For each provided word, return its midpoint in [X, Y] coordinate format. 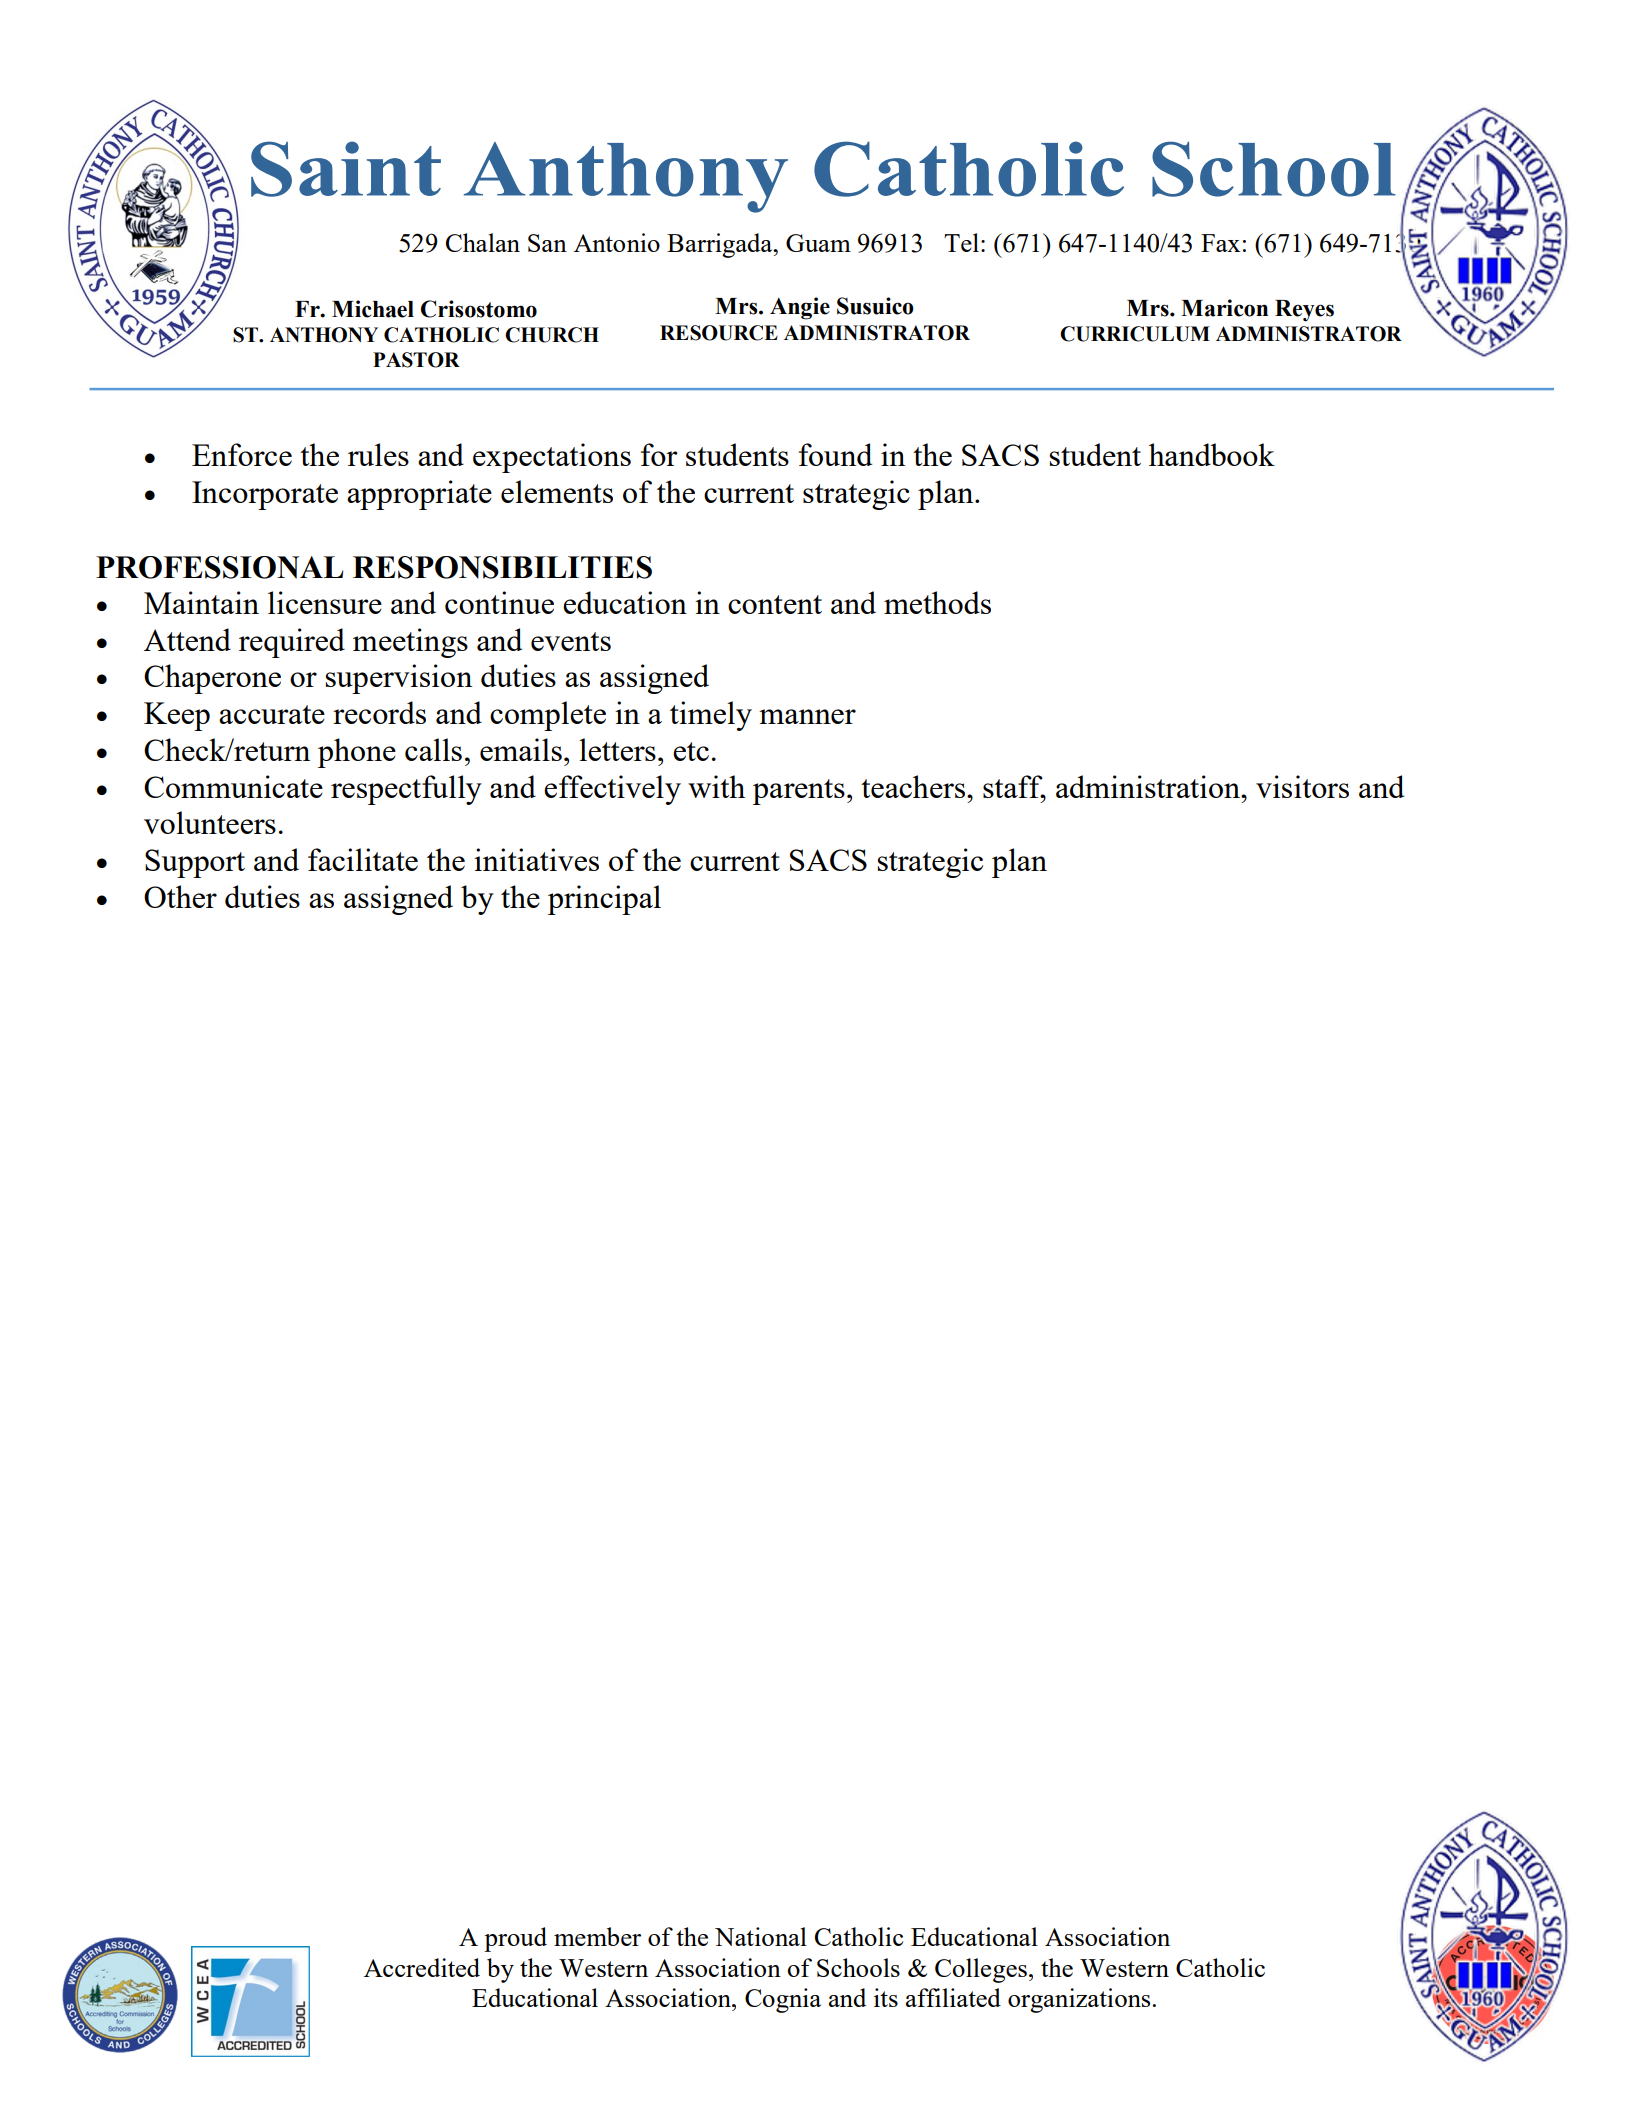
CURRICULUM [1135, 334]
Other [180, 896]
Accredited [422, 1967]
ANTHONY [324, 335]
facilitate [363, 859]
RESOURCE [719, 333]
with [716, 786]
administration [1149, 786]
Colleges [981, 1970]
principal [604, 900]
